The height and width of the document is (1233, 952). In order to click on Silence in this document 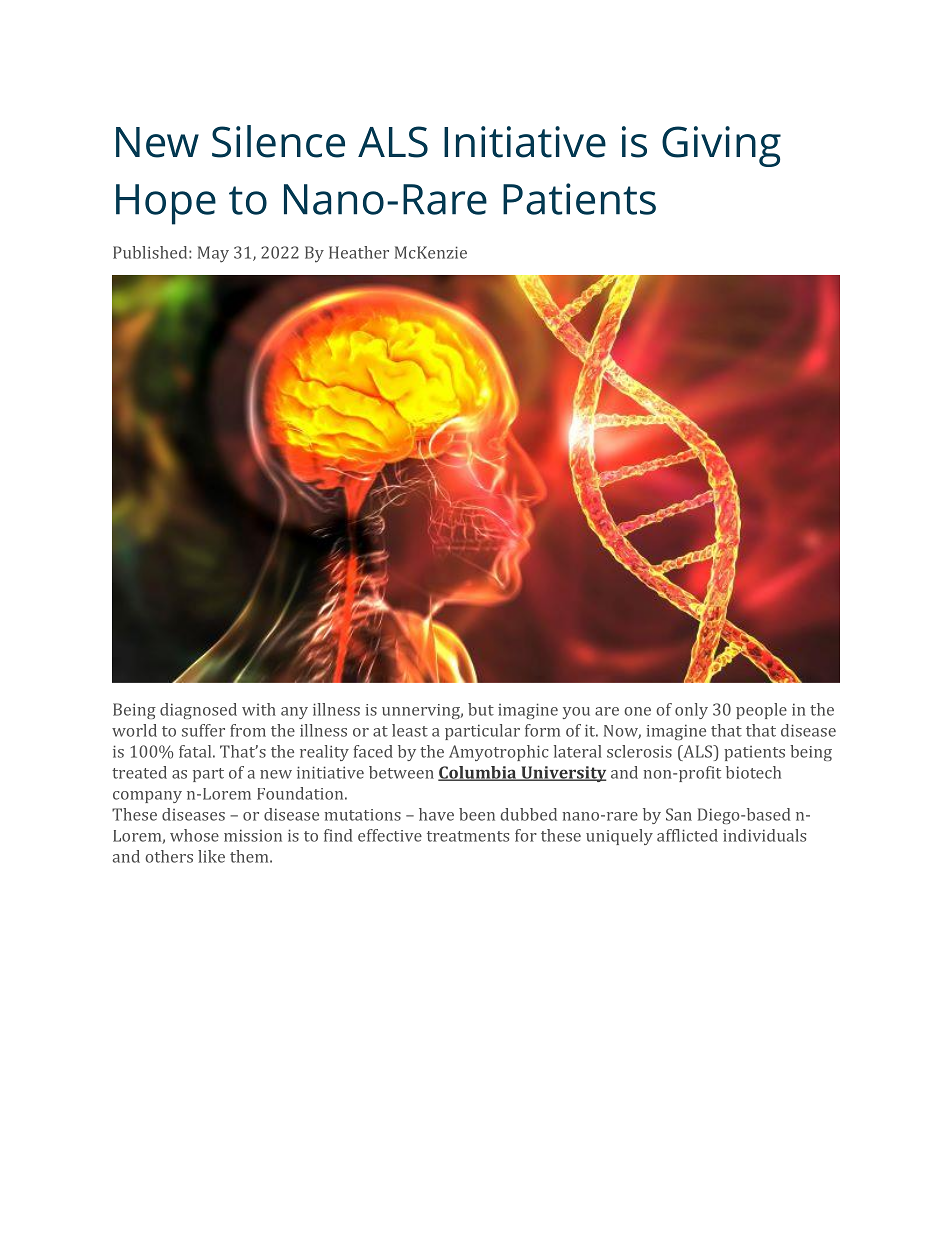, I will do `click(278, 141)`.
